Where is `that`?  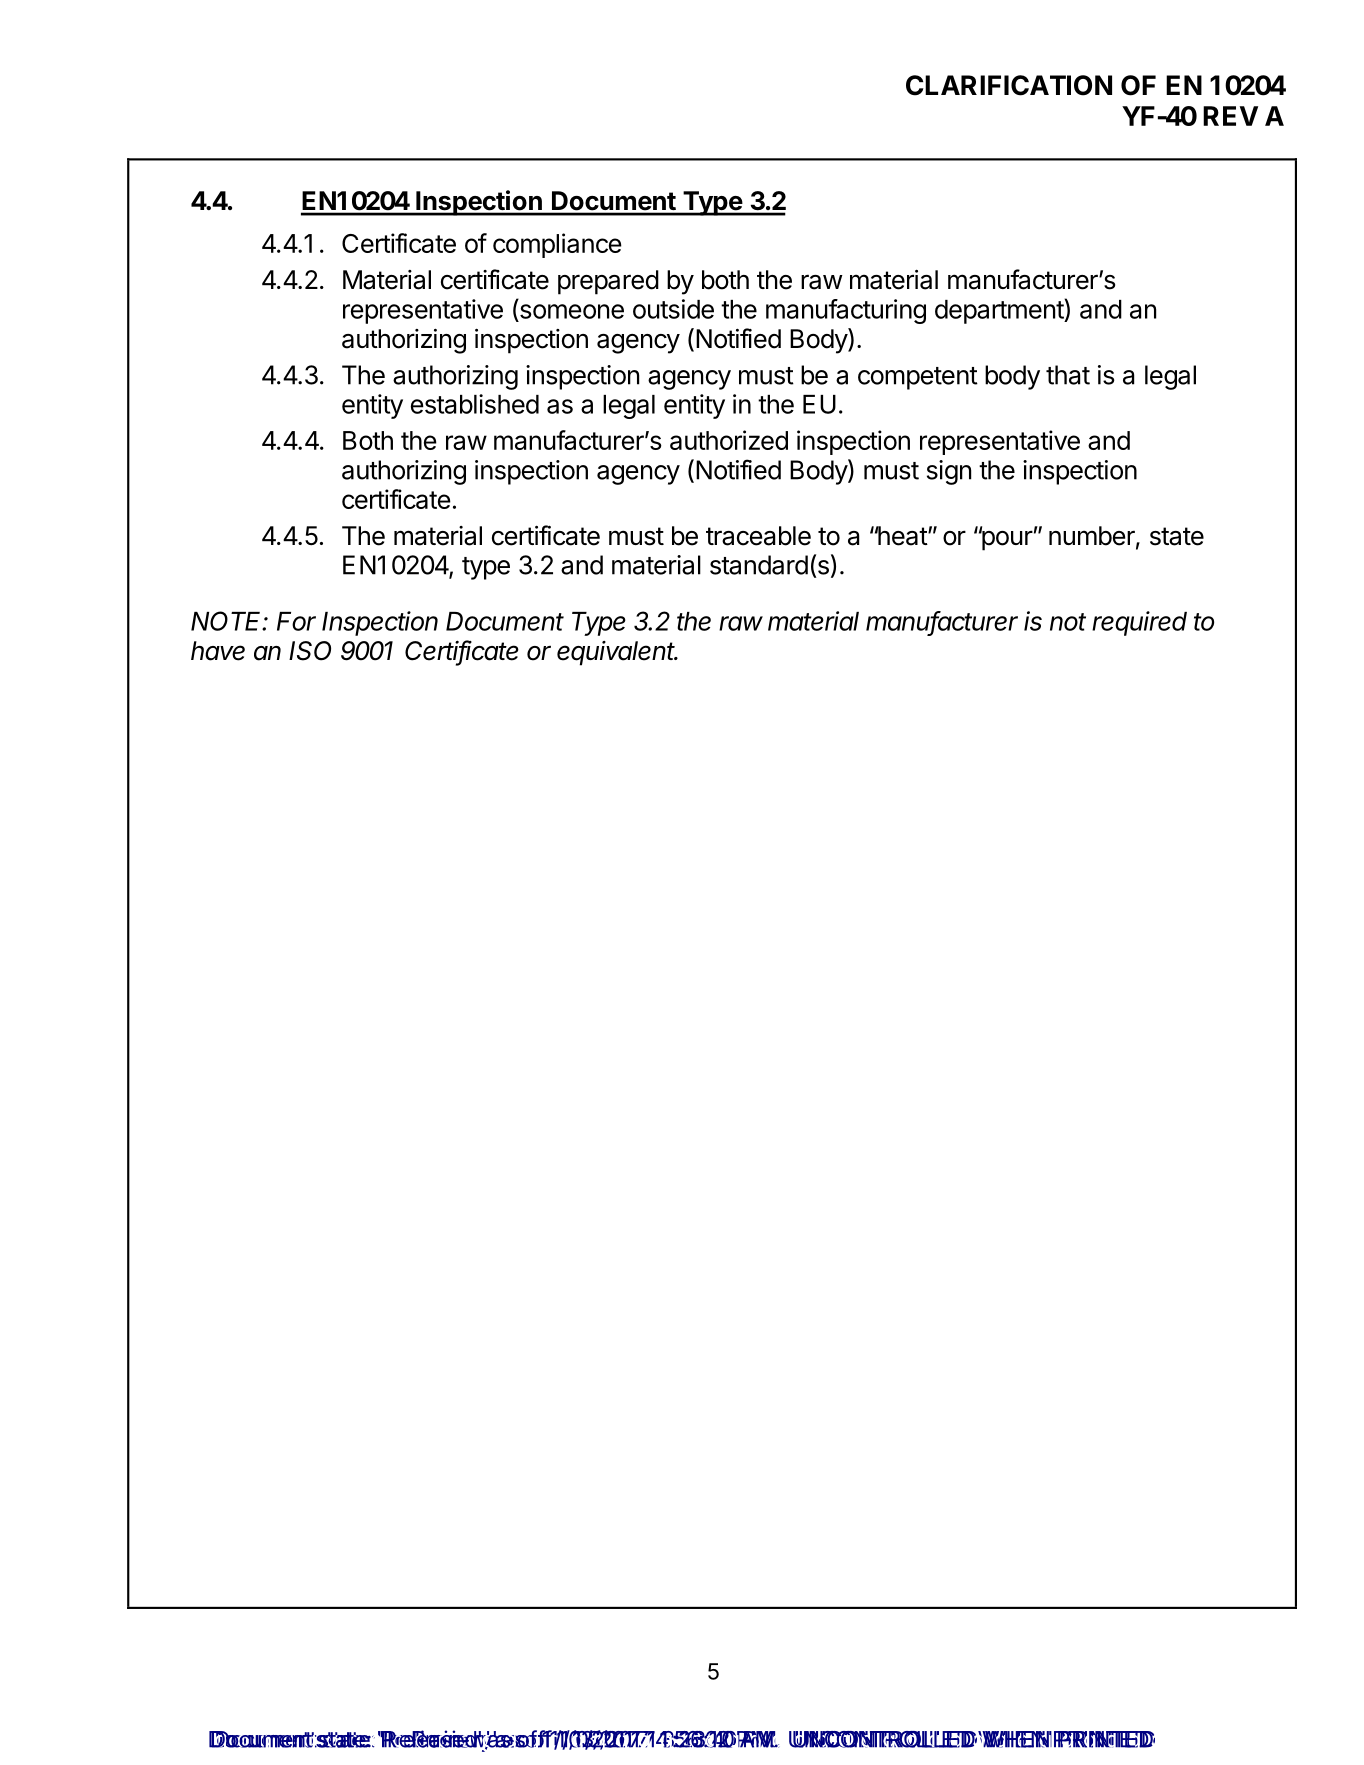
that is located at coordinates (1068, 375).
